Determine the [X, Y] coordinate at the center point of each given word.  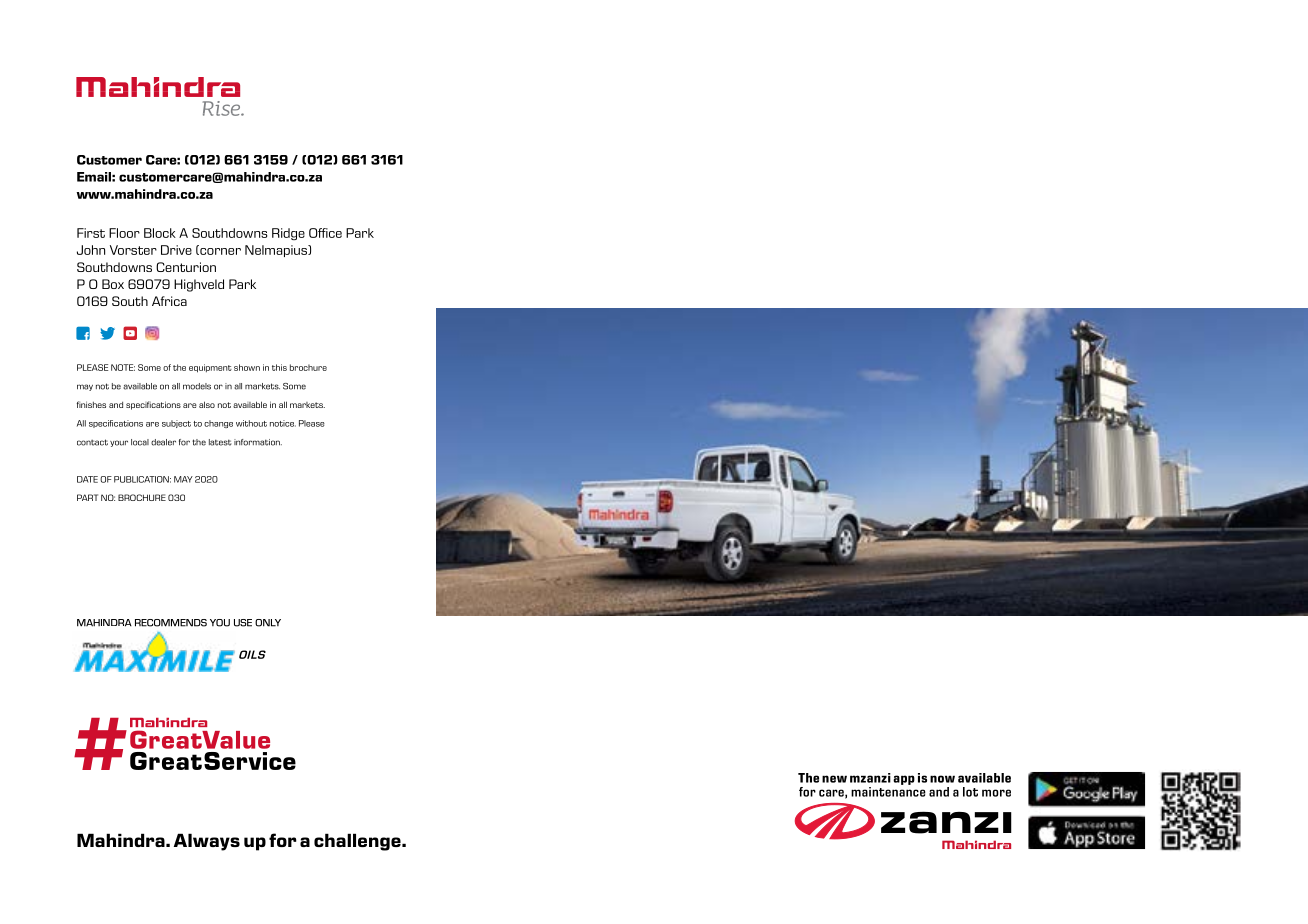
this [279, 367]
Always [207, 842]
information [258, 442]
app [904, 780]
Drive [176, 250]
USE [243, 623]
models [197, 386]
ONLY [268, 623]
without [251, 423]
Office [325, 233]
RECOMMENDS [171, 623]
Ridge [288, 234]
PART [87, 497]
